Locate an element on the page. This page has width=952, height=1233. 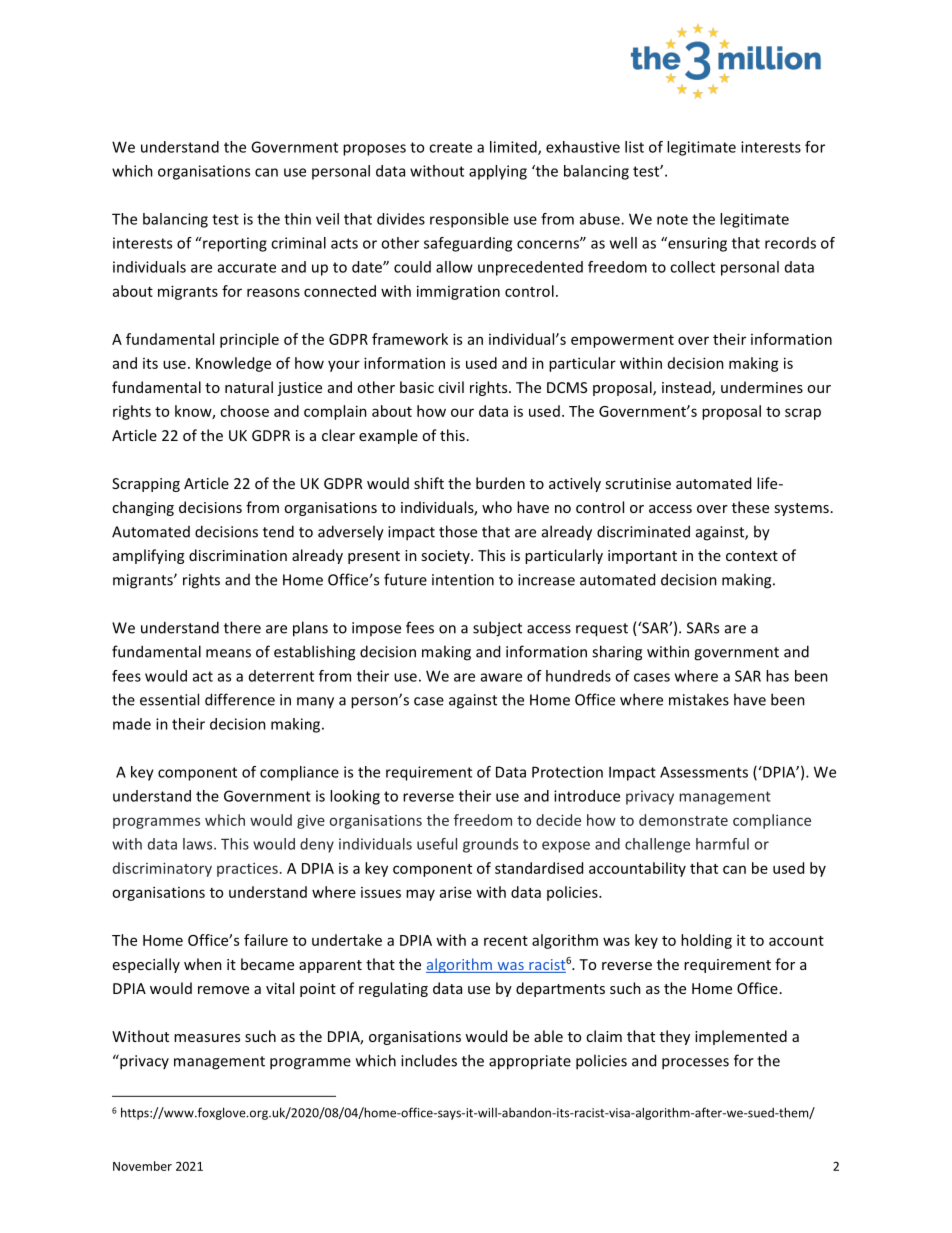
laws is located at coordinates (199, 844).
